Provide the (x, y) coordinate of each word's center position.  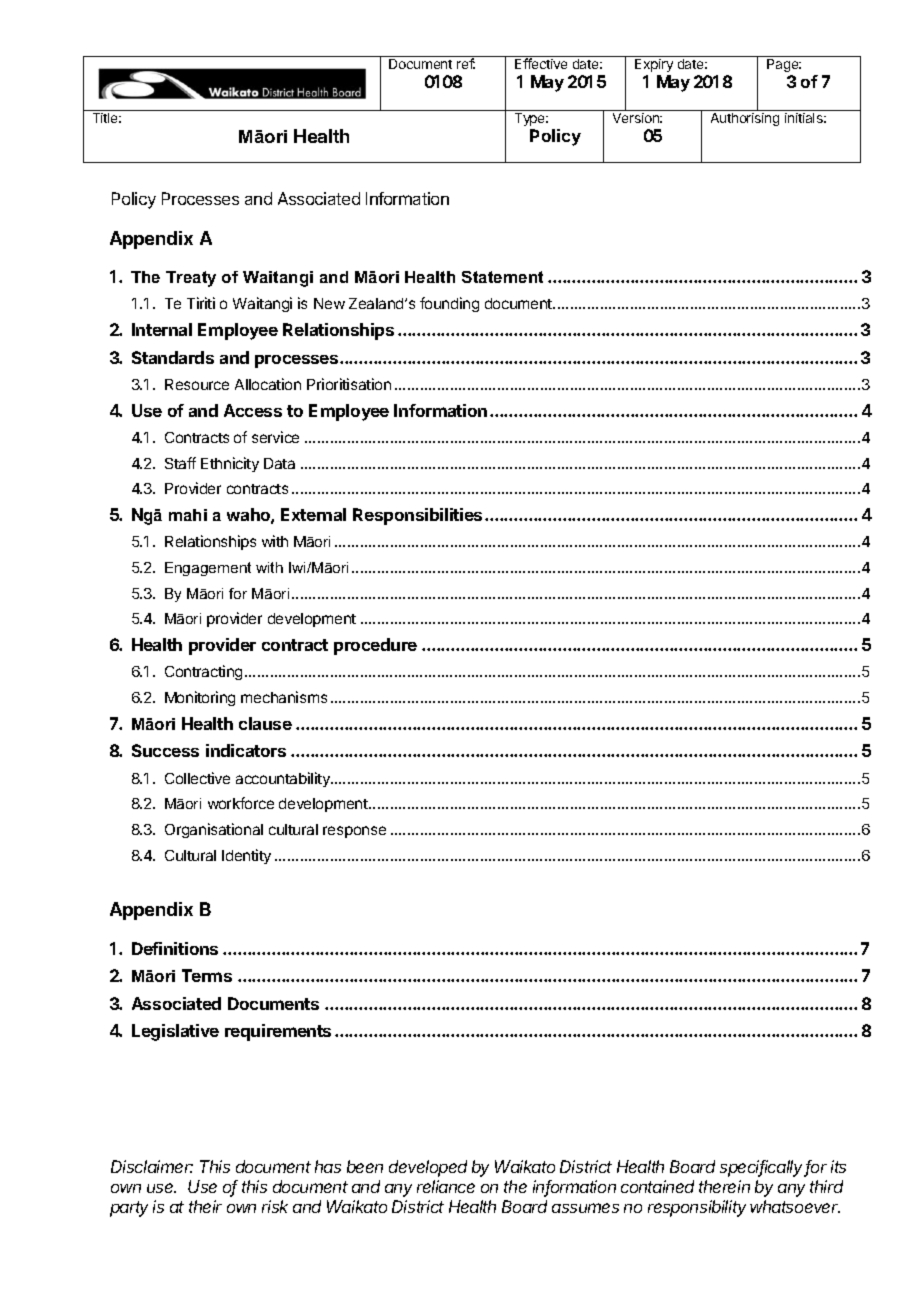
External (313, 514)
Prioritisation (349, 384)
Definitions (175, 948)
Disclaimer (152, 1166)
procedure (375, 646)
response (354, 832)
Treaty (191, 279)
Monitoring (200, 698)
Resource (197, 384)
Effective (541, 63)
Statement (502, 277)
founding (449, 304)
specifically (763, 1168)
